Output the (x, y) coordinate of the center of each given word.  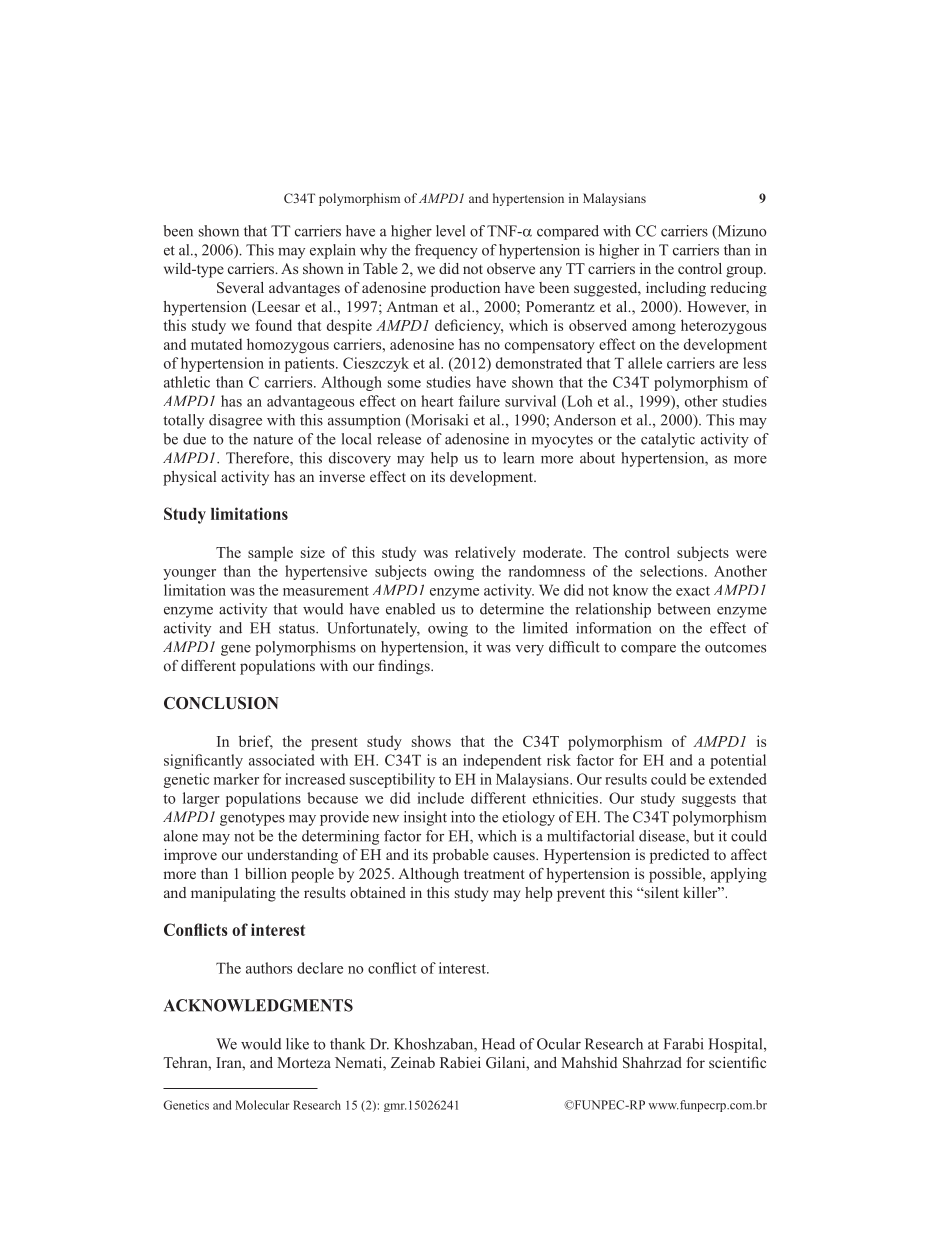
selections (673, 571)
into (463, 817)
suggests (709, 800)
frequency (446, 251)
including (676, 289)
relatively (485, 553)
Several (240, 288)
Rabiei (460, 1062)
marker (236, 779)
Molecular (263, 1105)
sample (270, 554)
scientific (737, 1062)
